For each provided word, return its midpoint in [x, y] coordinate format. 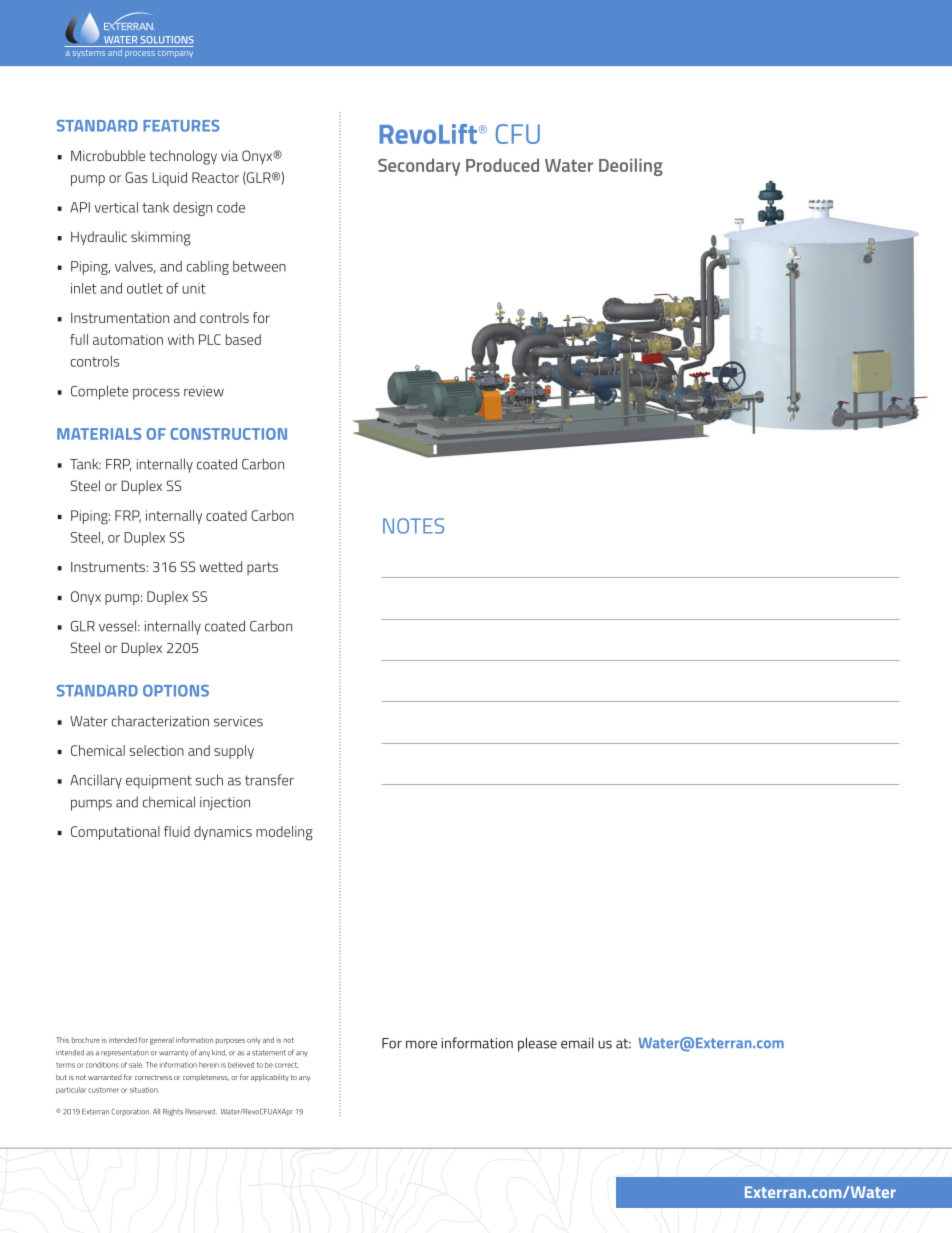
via [229, 155]
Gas [136, 177]
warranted [105, 1077]
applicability [270, 1078]
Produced [502, 165]
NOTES [413, 526]
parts [262, 568]
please [537, 1044]
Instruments [109, 567]
